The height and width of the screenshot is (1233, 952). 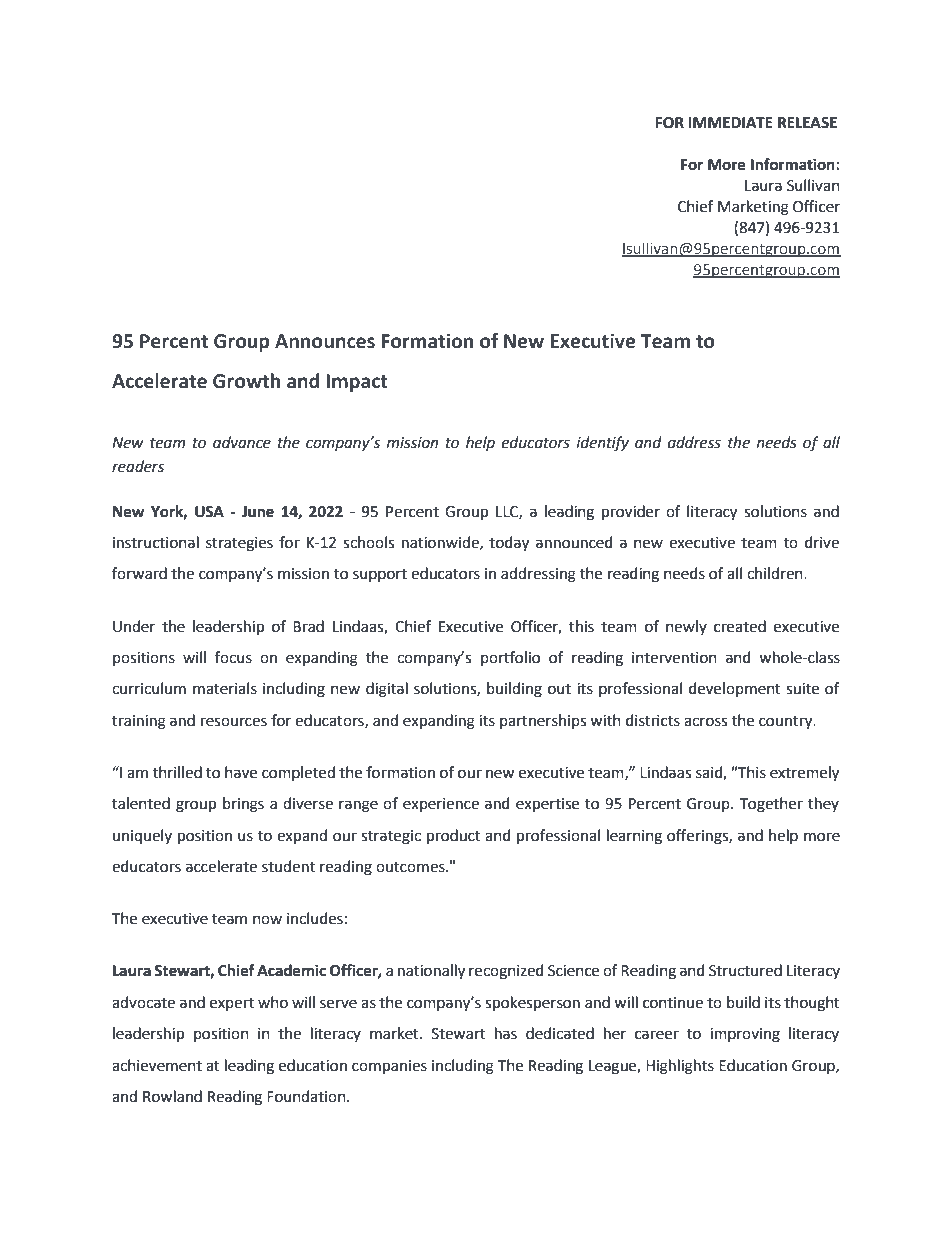 I want to click on achievement, so click(x=157, y=1065).
